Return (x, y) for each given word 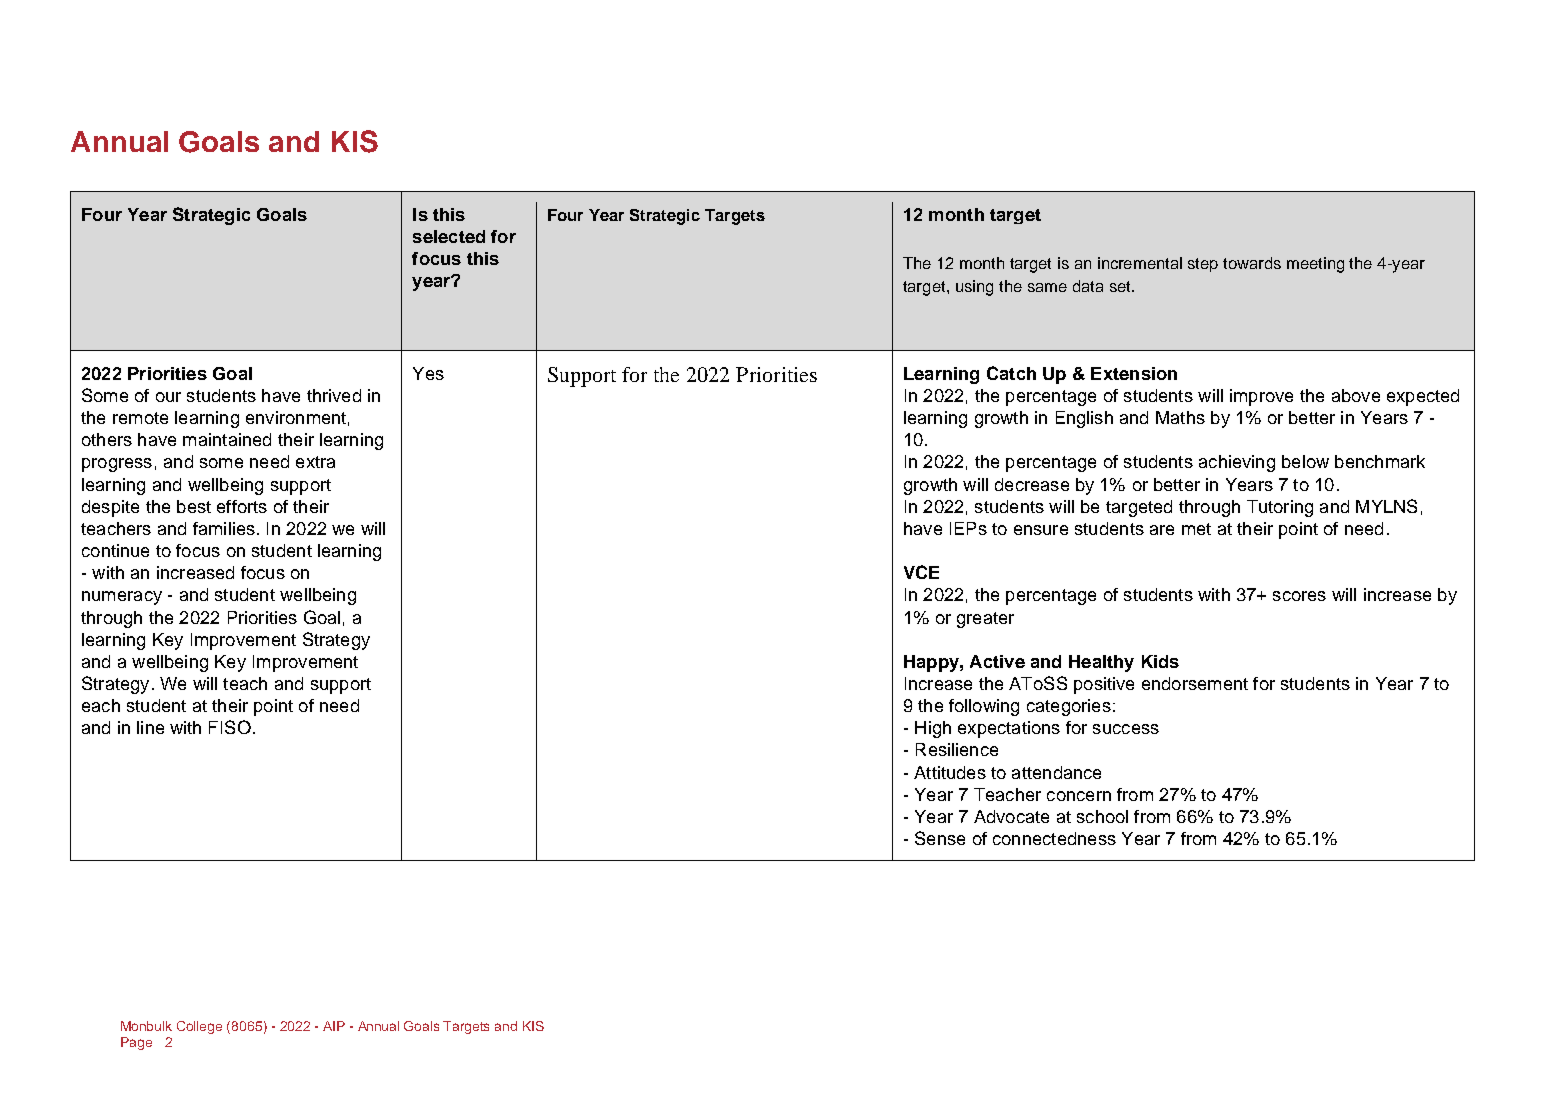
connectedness (1054, 838)
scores (1299, 596)
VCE (921, 572)
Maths (1180, 417)
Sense (940, 838)
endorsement (1195, 683)
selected (449, 236)
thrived (334, 395)
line (150, 727)
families (224, 528)
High (933, 729)
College (199, 1027)
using (974, 288)
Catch (1011, 373)
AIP (334, 1026)
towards (1252, 263)
